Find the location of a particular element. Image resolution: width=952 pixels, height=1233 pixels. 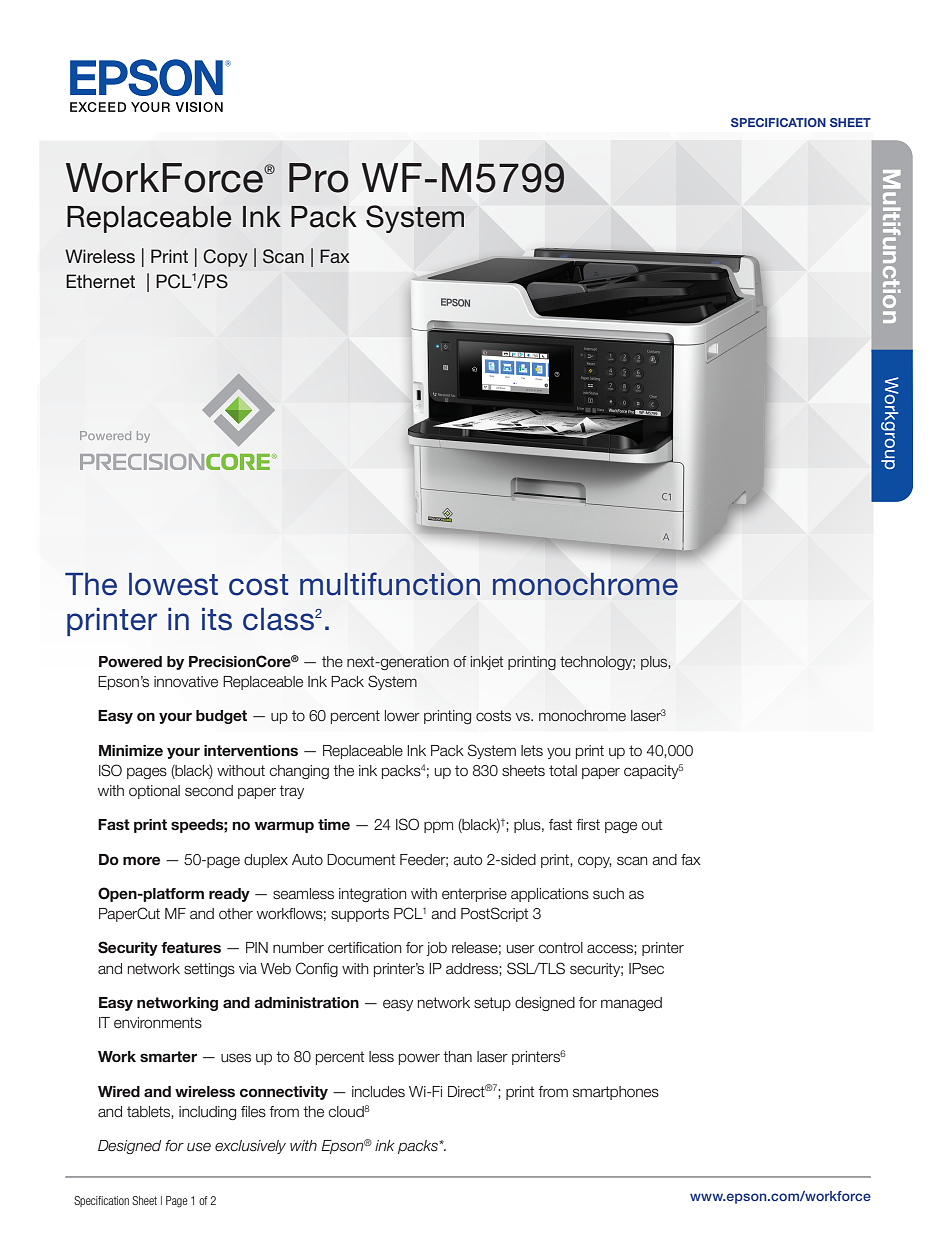

Ethernet is located at coordinates (100, 281).
